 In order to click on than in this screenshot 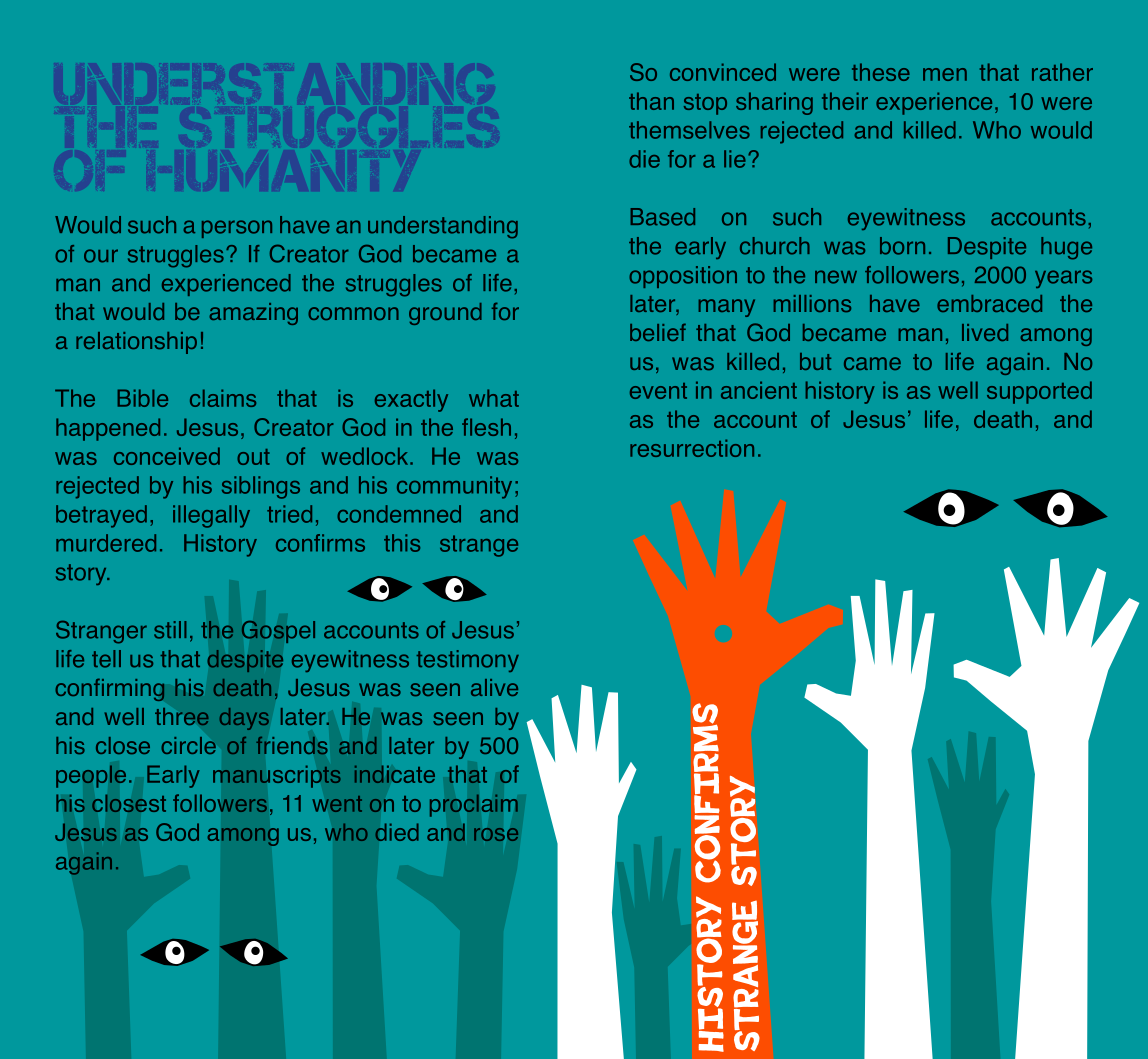, I will do `click(651, 101)`.
